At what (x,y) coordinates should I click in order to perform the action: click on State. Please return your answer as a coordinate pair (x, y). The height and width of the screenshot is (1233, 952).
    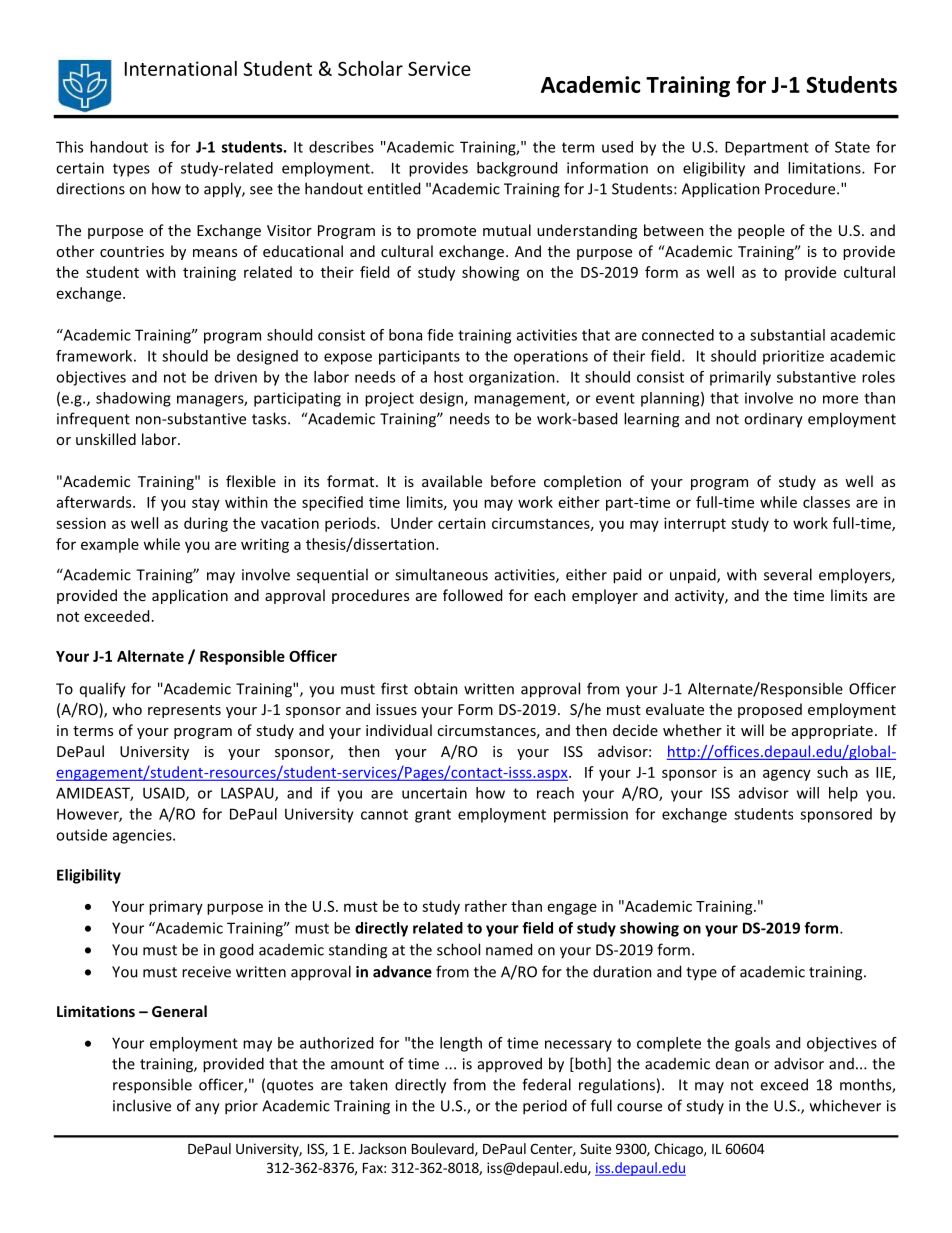
    Looking at the image, I should click on (852, 147).
